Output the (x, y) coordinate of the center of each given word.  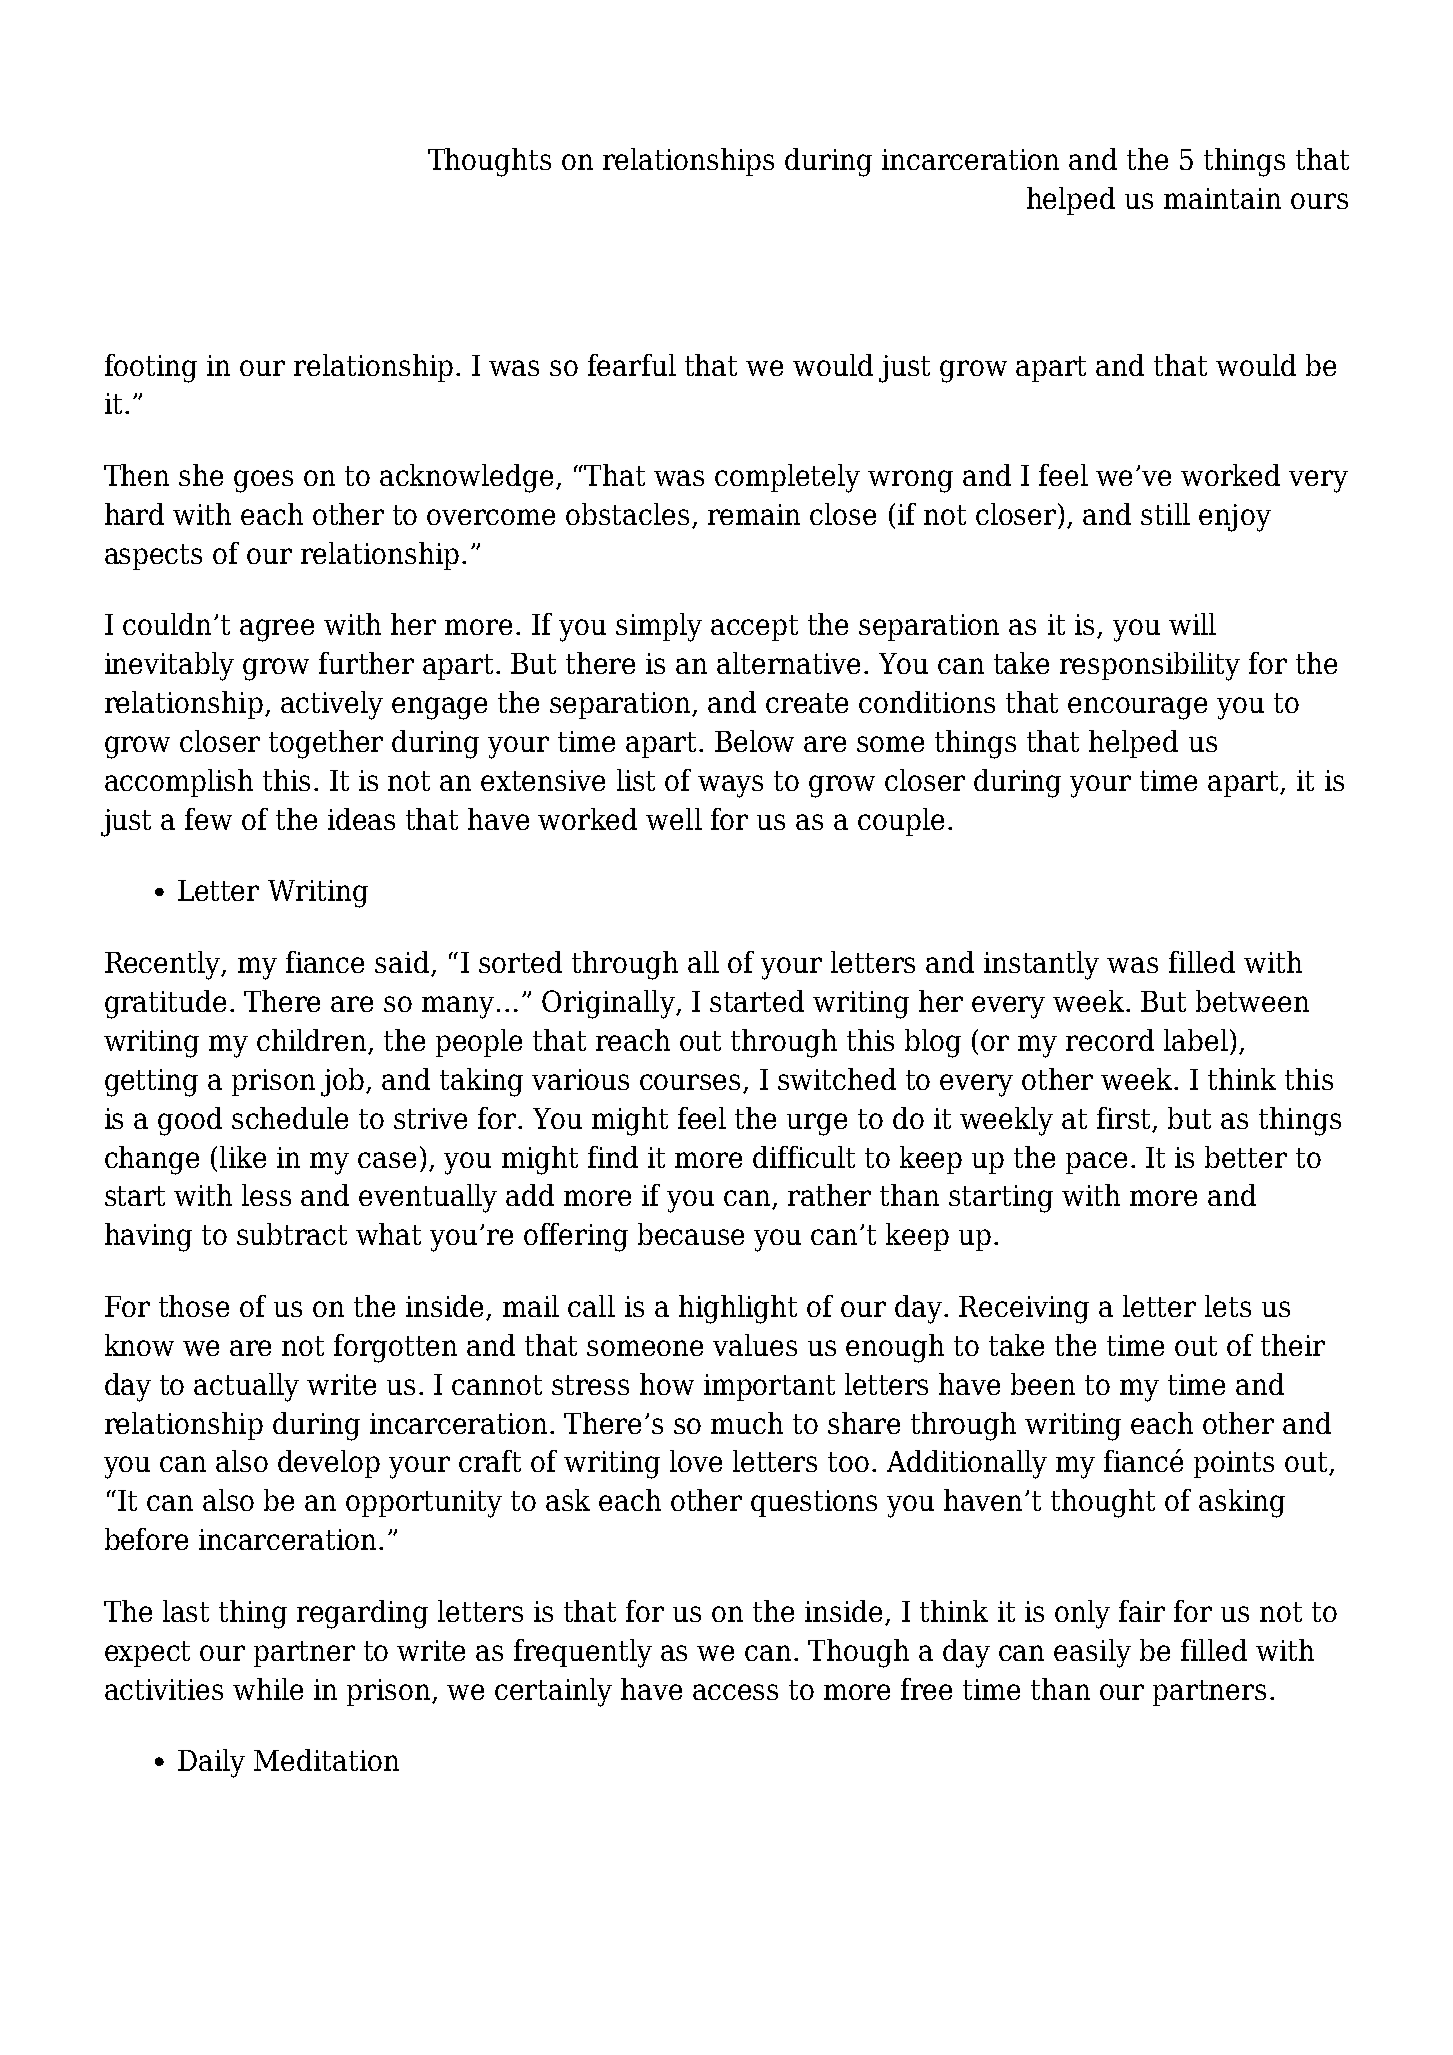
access (735, 1692)
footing (151, 368)
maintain (1222, 198)
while (268, 1689)
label (1196, 1040)
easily (1092, 1653)
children (313, 1041)
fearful (632, 365)
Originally (609, 1004)
